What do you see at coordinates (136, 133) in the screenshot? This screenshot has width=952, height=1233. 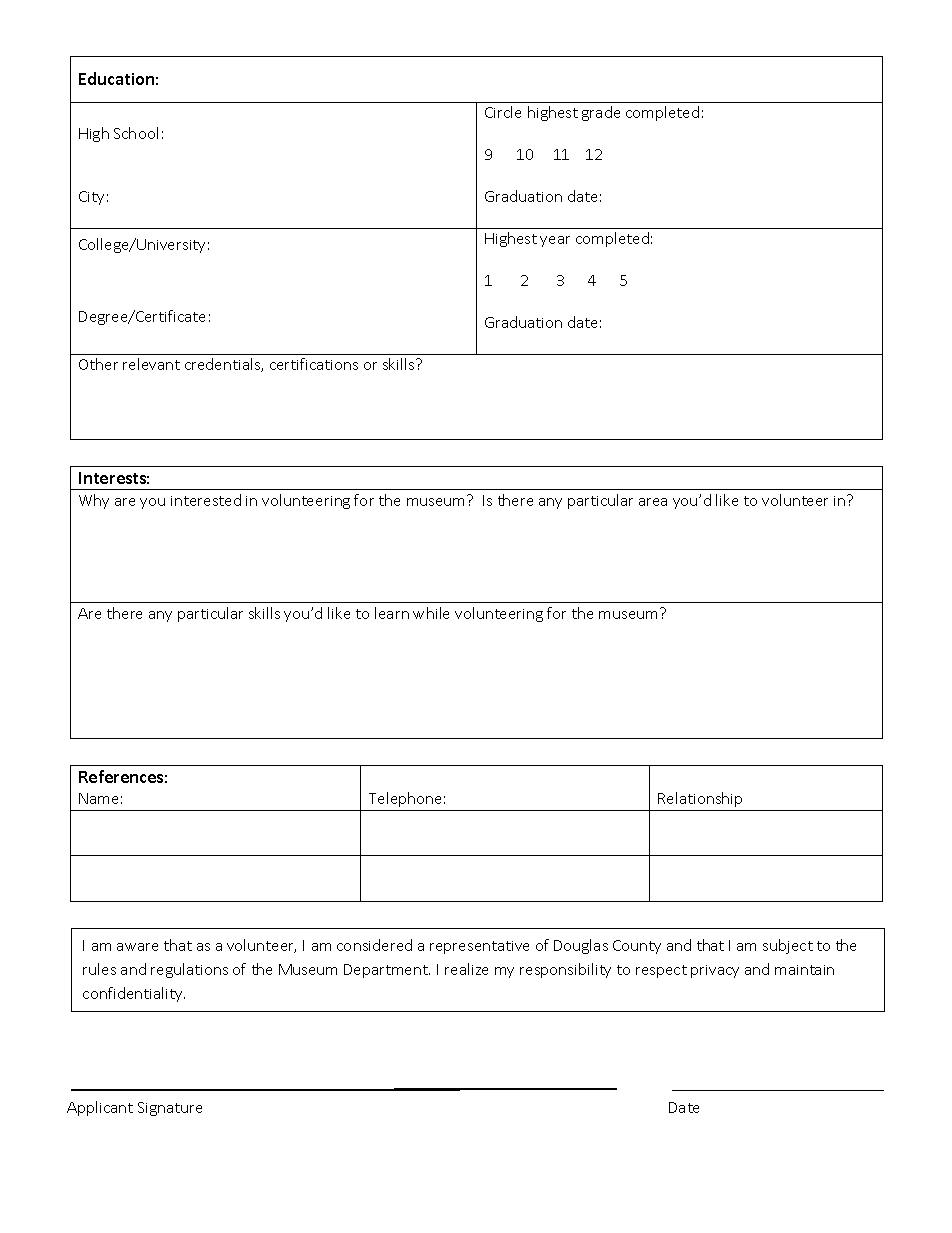 I see `School` at bounding box center [136, 133].
